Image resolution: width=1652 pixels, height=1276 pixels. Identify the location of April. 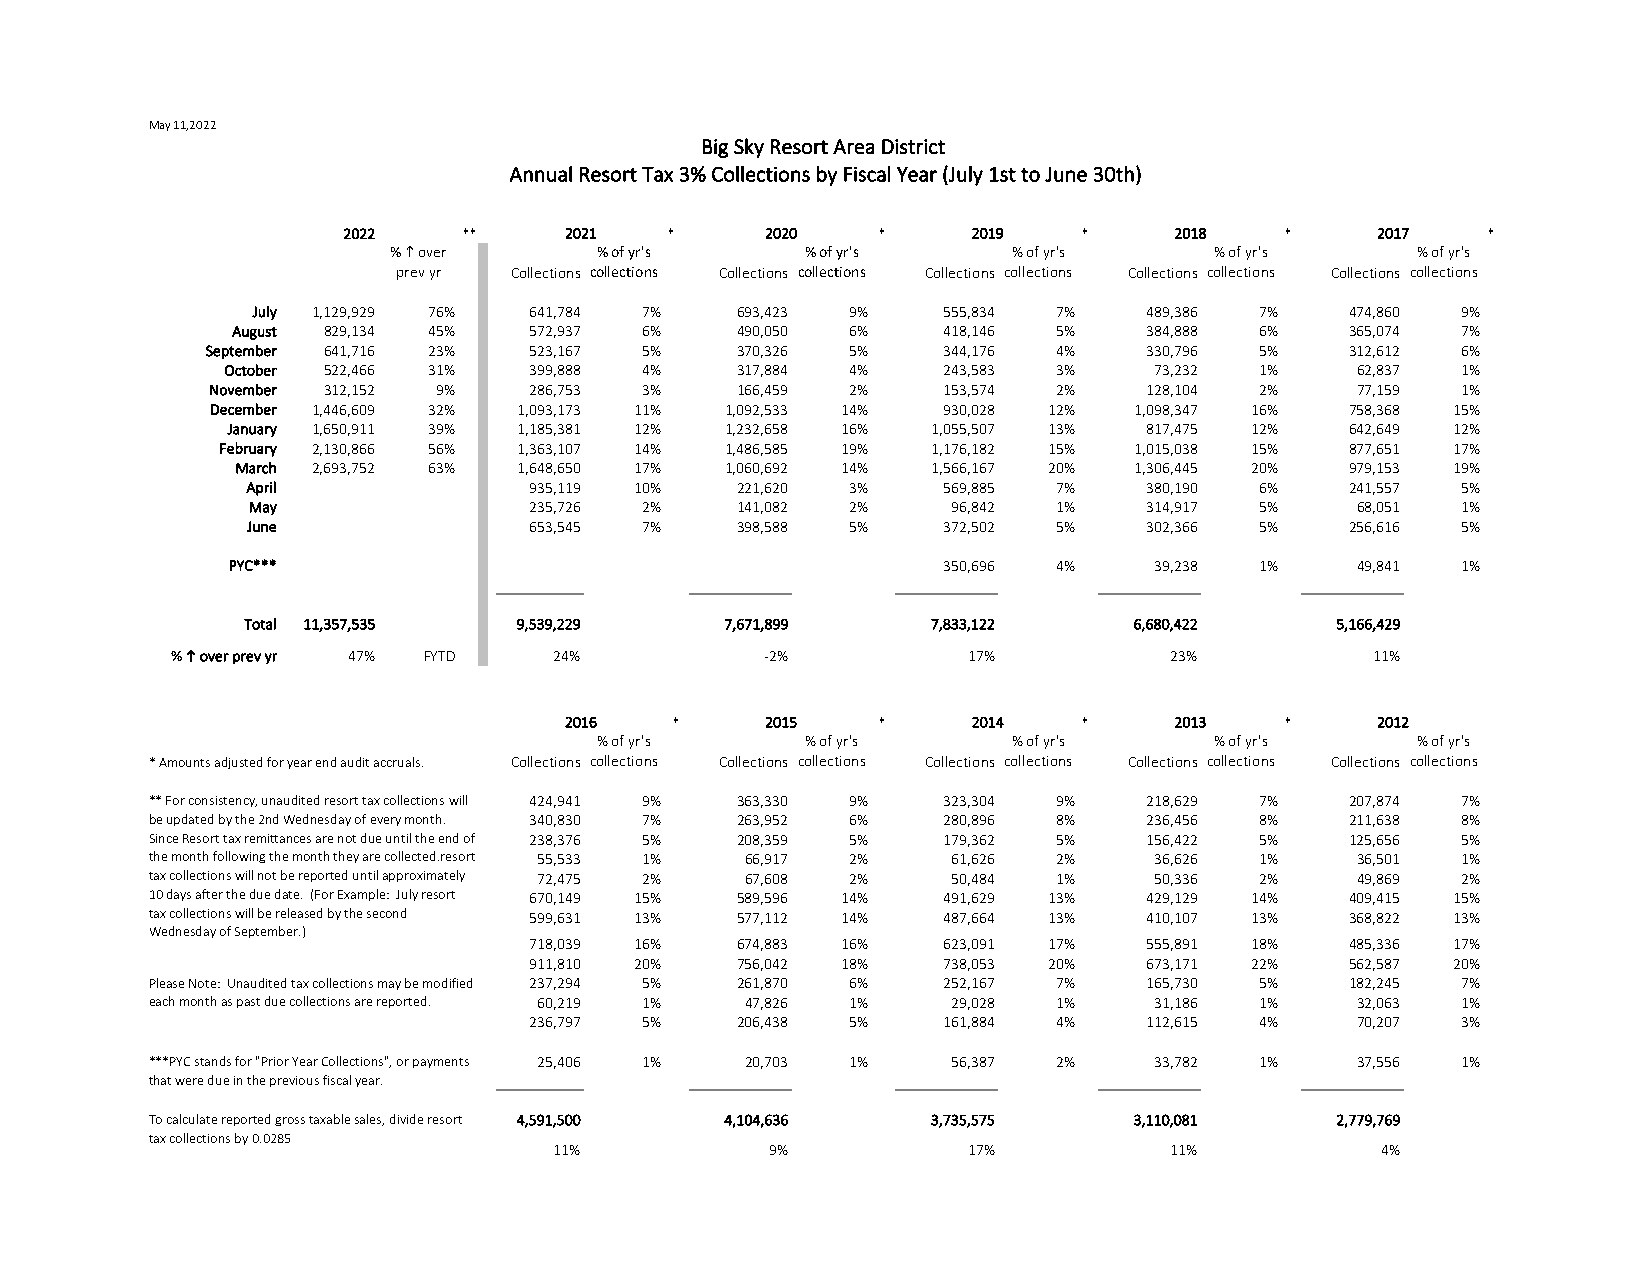
(261, 488).
